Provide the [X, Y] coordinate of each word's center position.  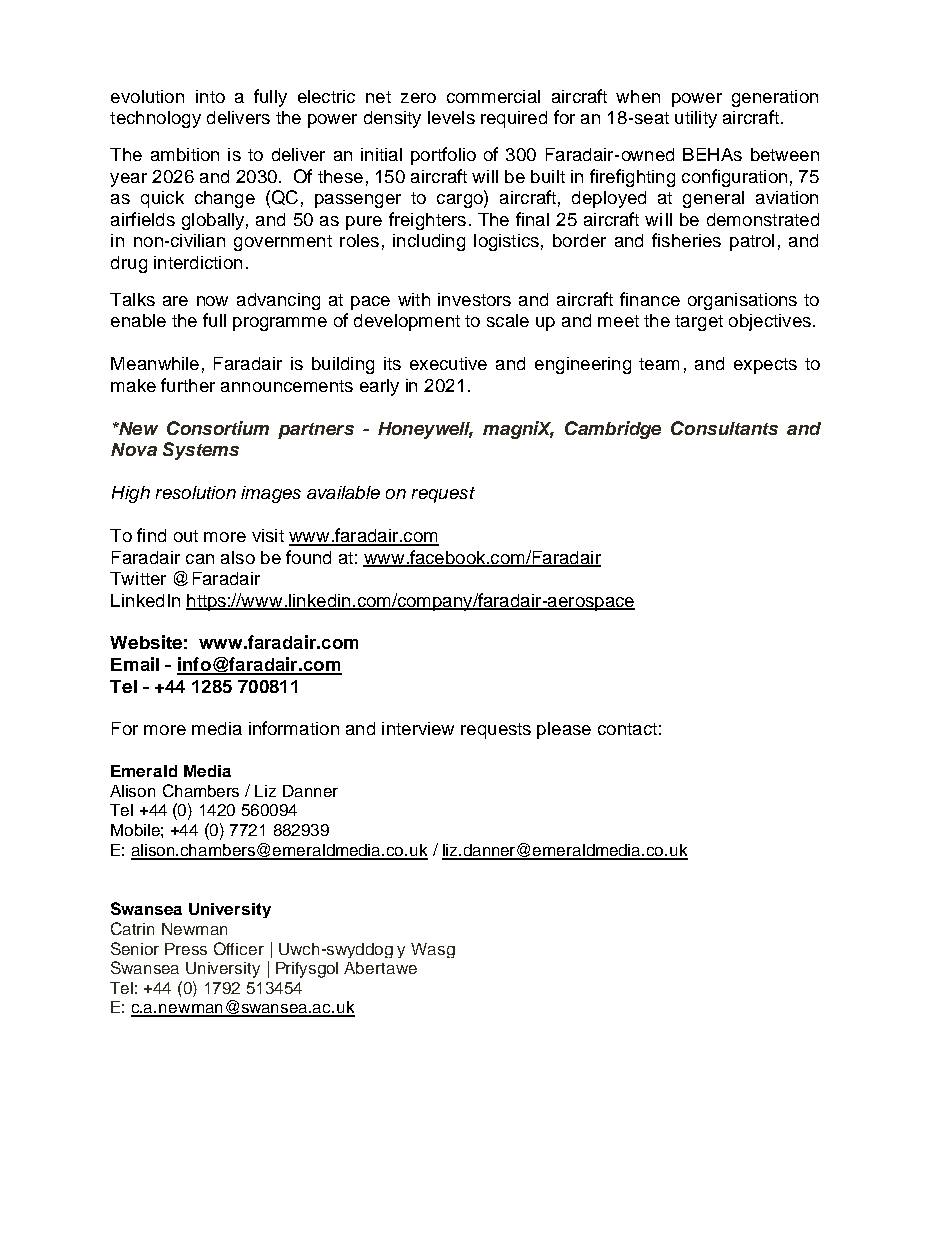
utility [696, 119]
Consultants [724, 428]
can [200, 559]
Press [186, 949]
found [308, 557]
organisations [742, 301]
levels [451, 117]
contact [627, 729]
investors [474, 299]
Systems [201, 451]
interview [418, 728]
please [564, 730]
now [212, 301]
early [379, 387]
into [210, 96]
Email [135, 664]
